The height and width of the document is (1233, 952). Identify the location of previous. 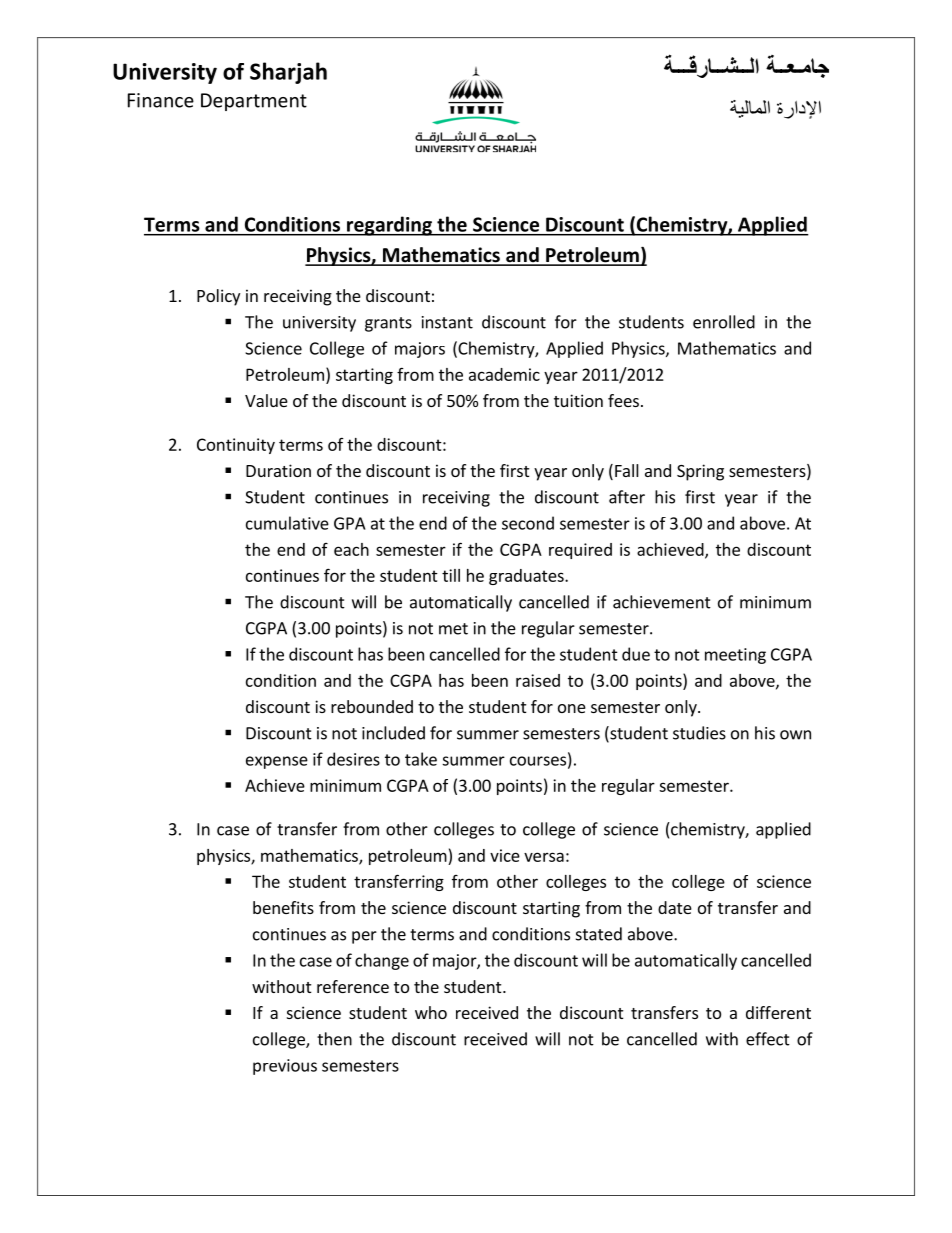
(285, 1067).
